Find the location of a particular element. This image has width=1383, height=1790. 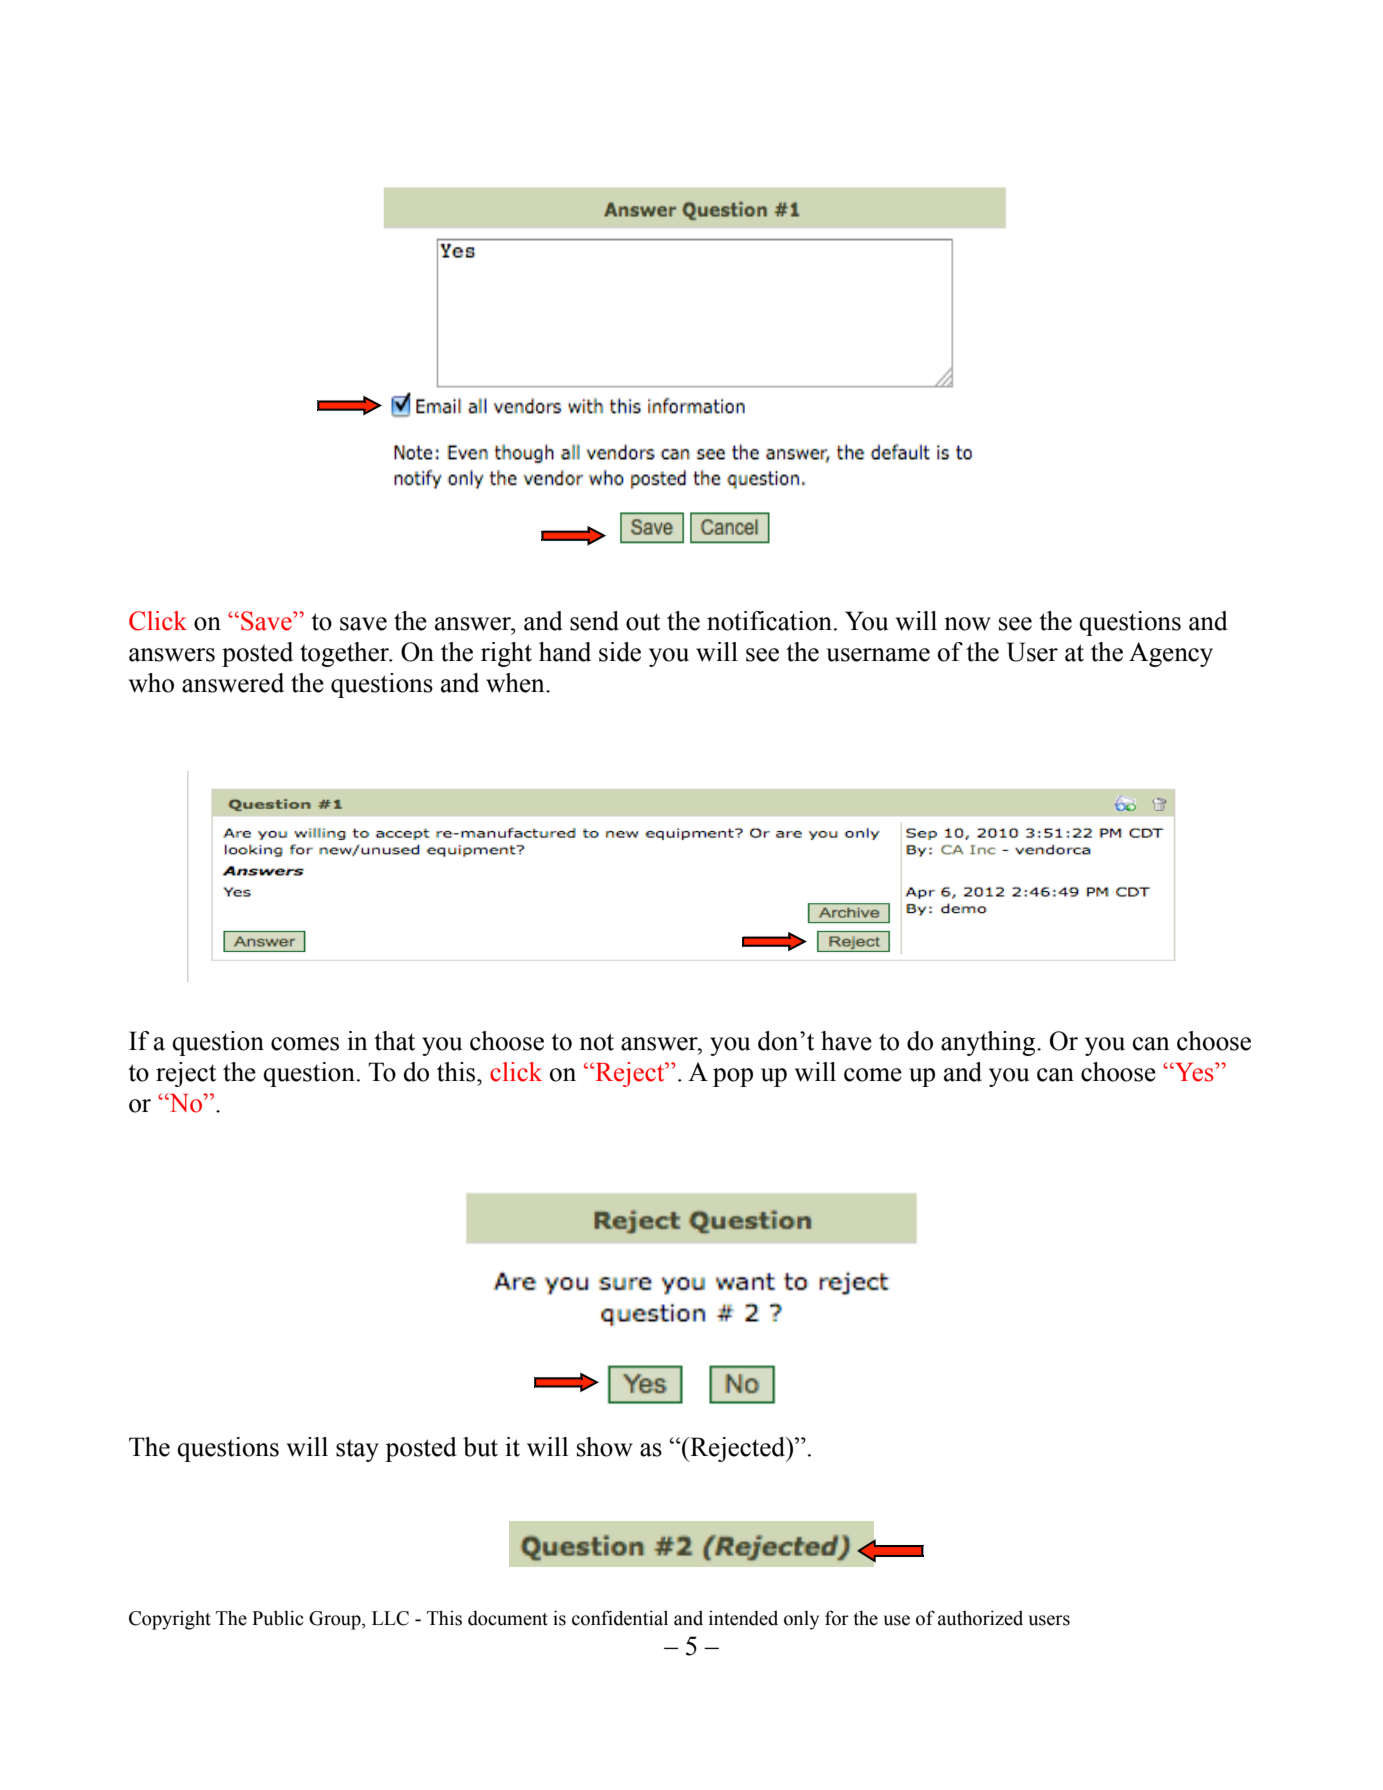

Agency is located at coordinates (1171, 654).
